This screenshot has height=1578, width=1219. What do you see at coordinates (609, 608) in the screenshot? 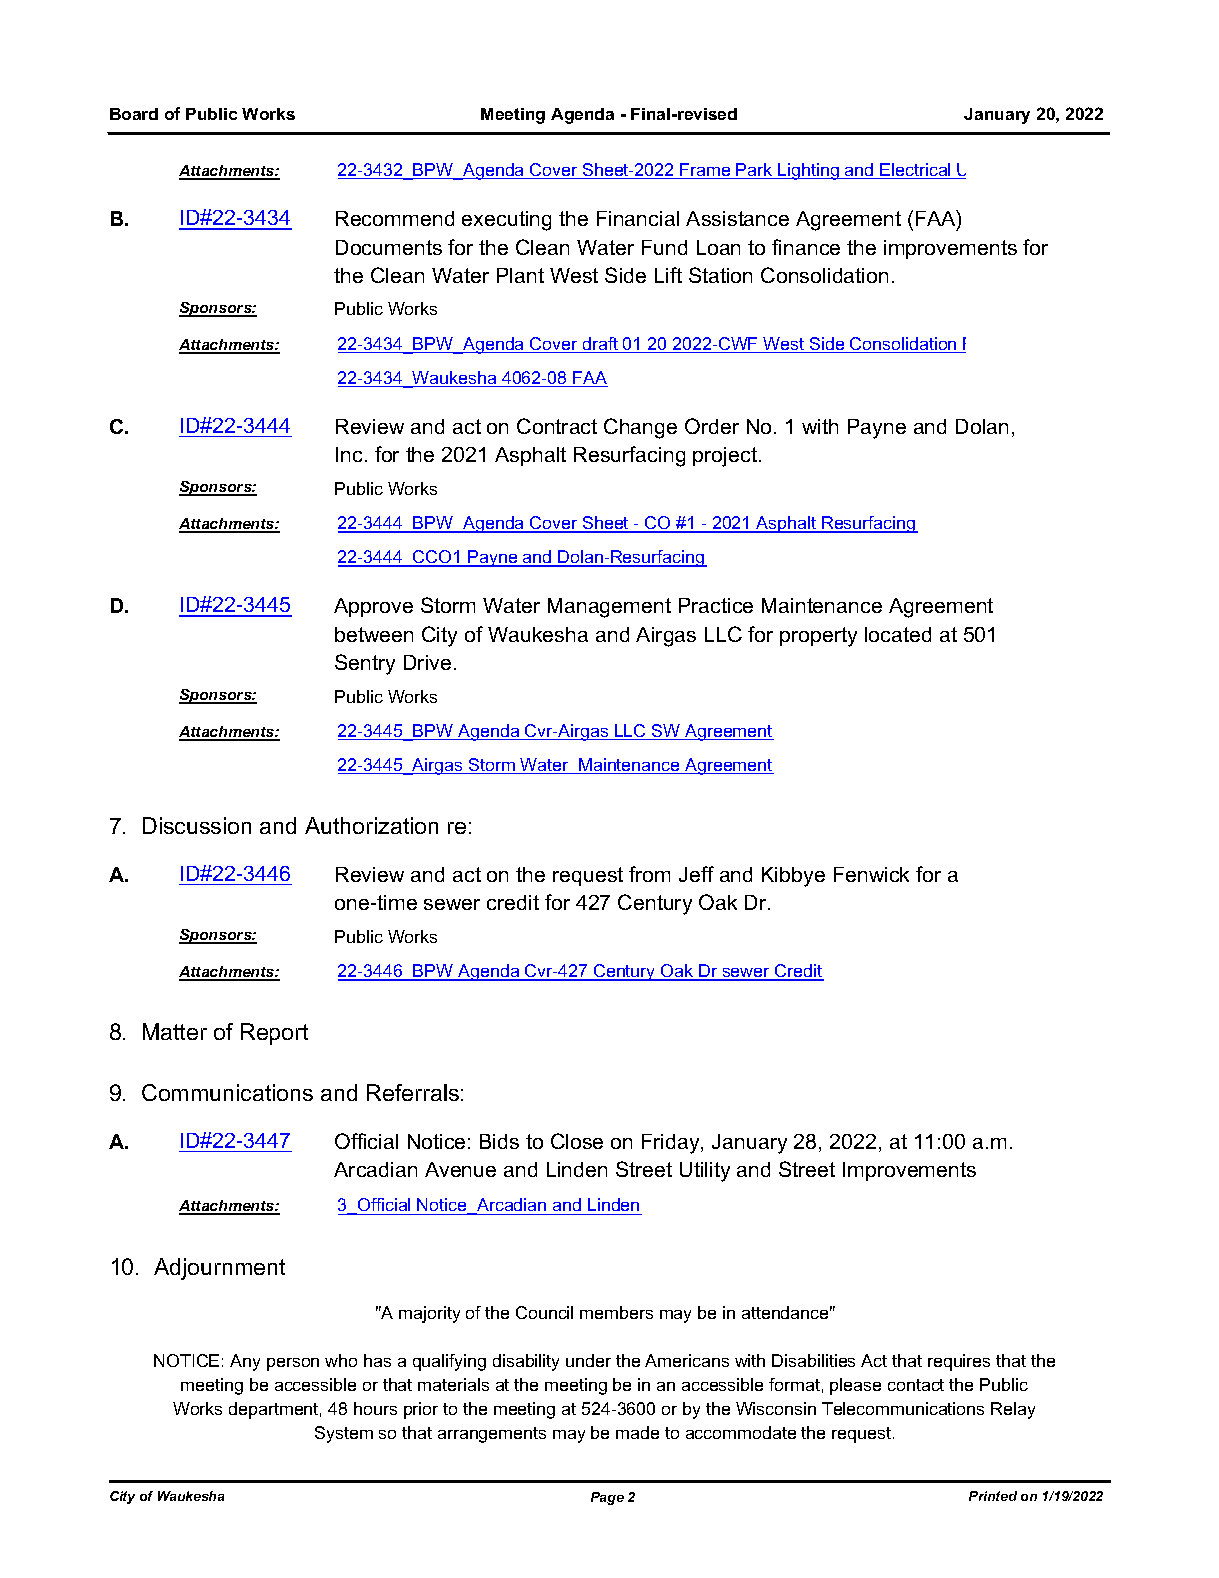
I see `Management` at bounding box center [609, 608].
